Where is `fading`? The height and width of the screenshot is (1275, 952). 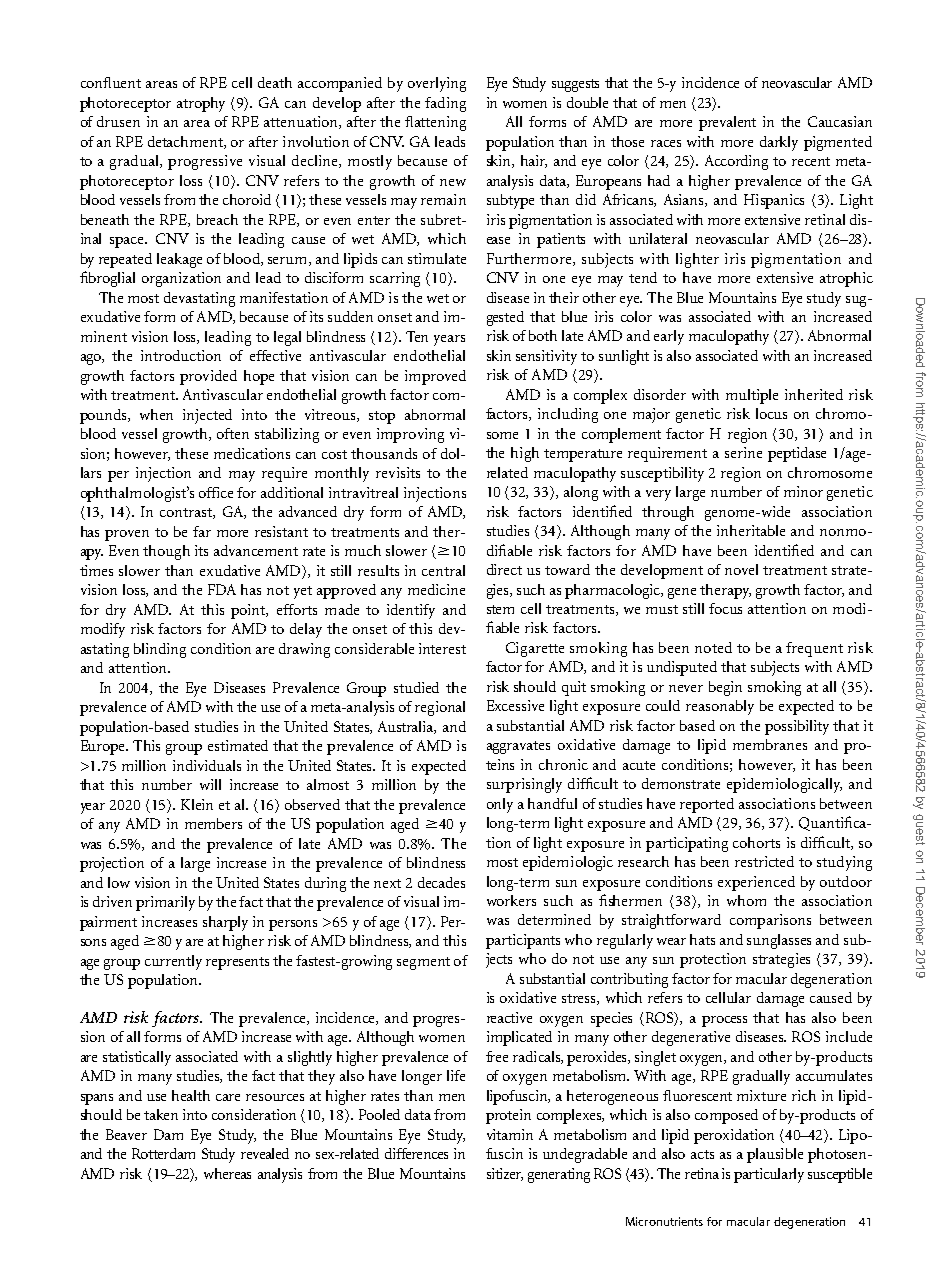
fading is located at coordinates (445, 104).
